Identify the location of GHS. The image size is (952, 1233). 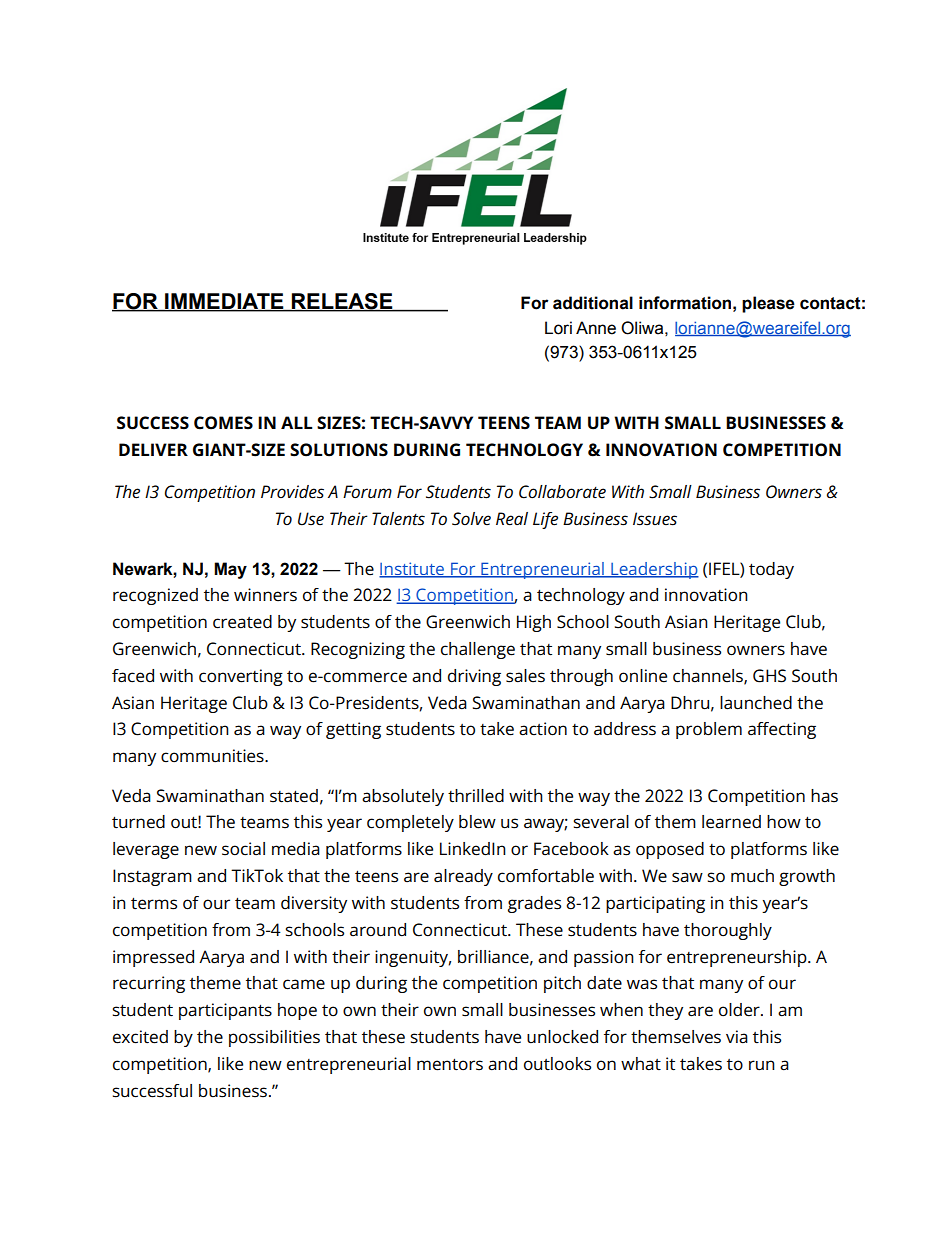
(769, 676).
